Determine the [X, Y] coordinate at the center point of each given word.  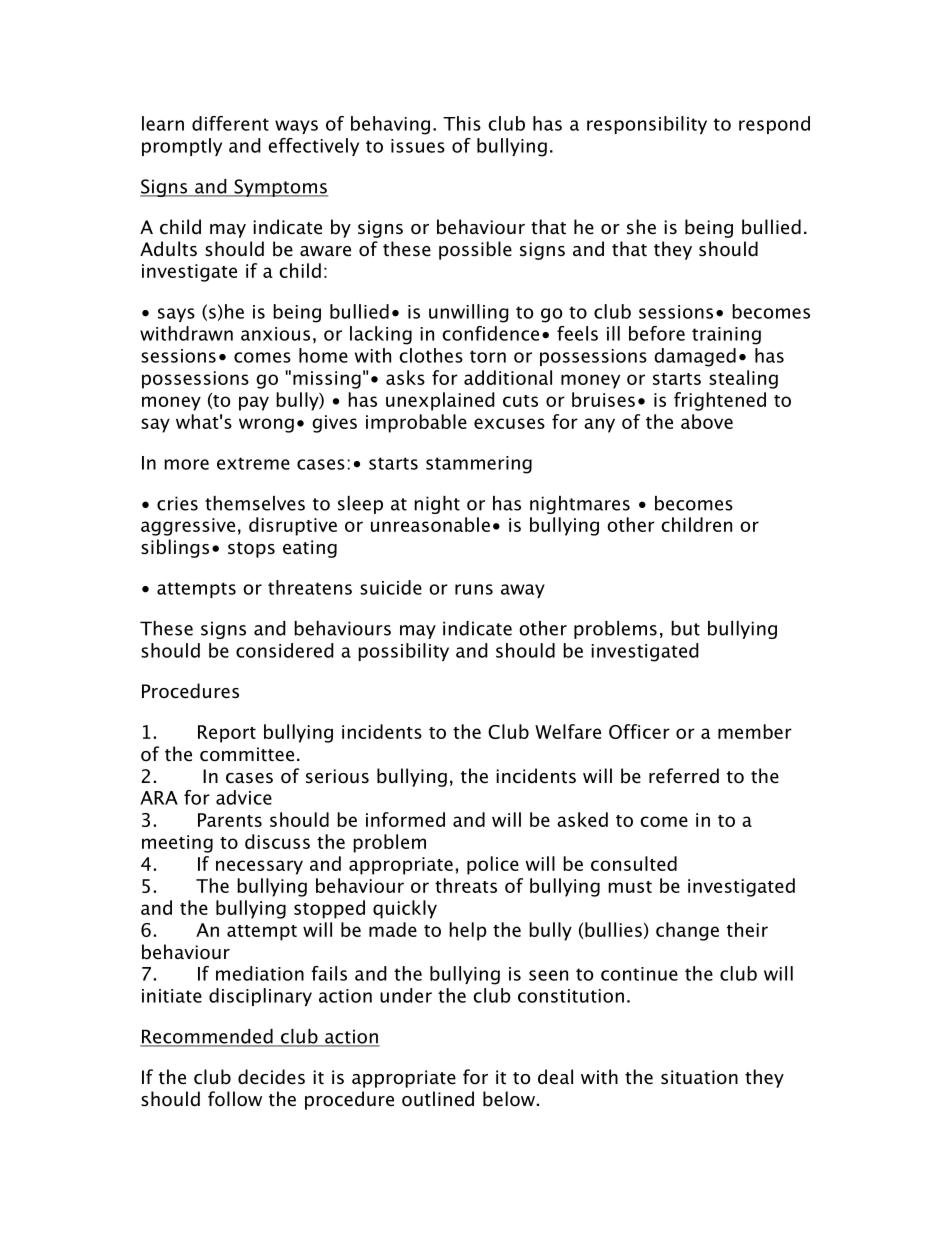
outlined [438, 1099]
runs [474, 589]
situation [699, 1077]
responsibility [647, 125]
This [462, 123]
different [230, 123]
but [685, 628]
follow [235, 1099]
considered [285, 650]
